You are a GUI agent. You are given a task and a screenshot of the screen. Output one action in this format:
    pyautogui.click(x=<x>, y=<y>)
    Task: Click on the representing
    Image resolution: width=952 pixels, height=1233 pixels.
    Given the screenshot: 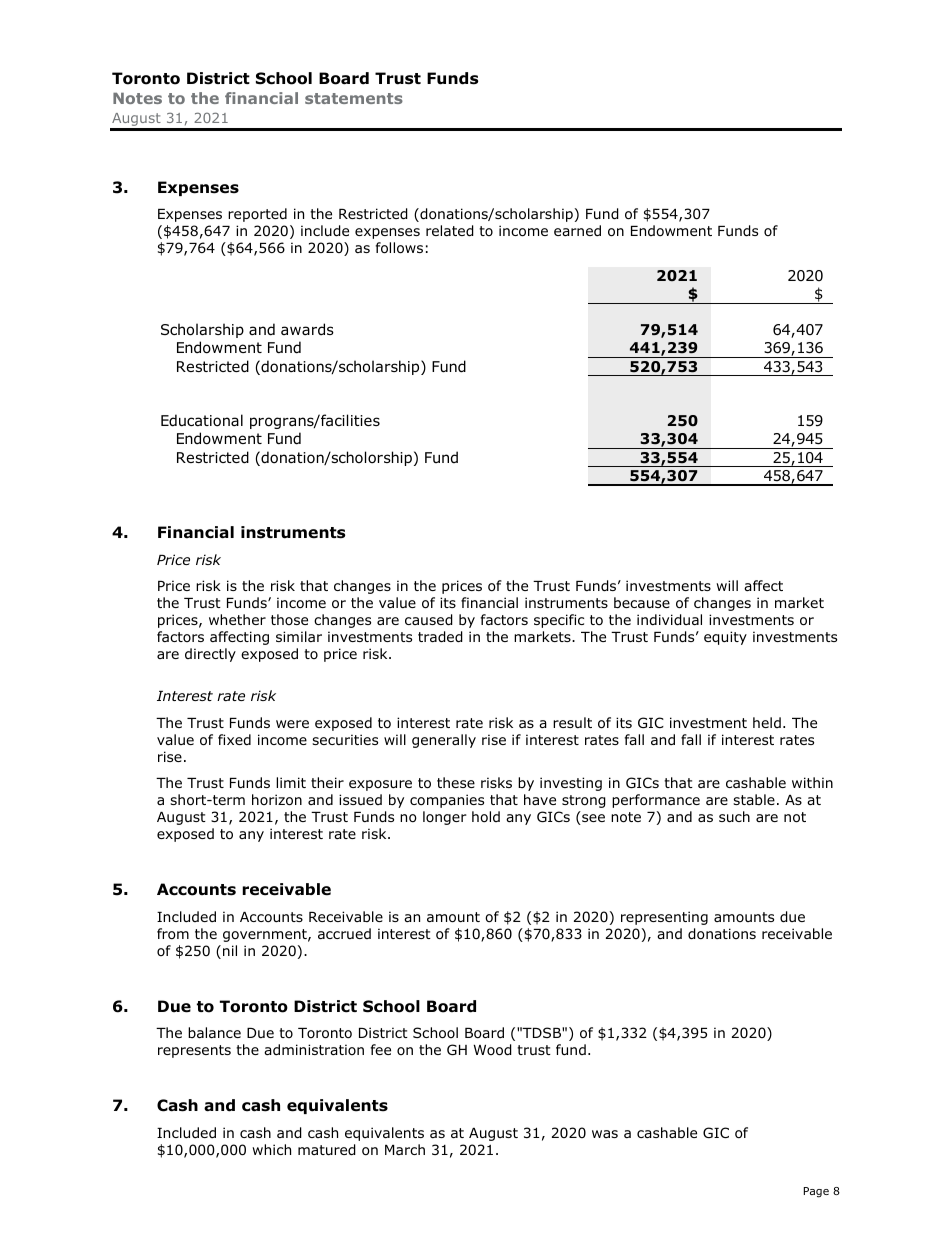 What is the action you would take?
    pyautogui.click(x=664, y=918)
